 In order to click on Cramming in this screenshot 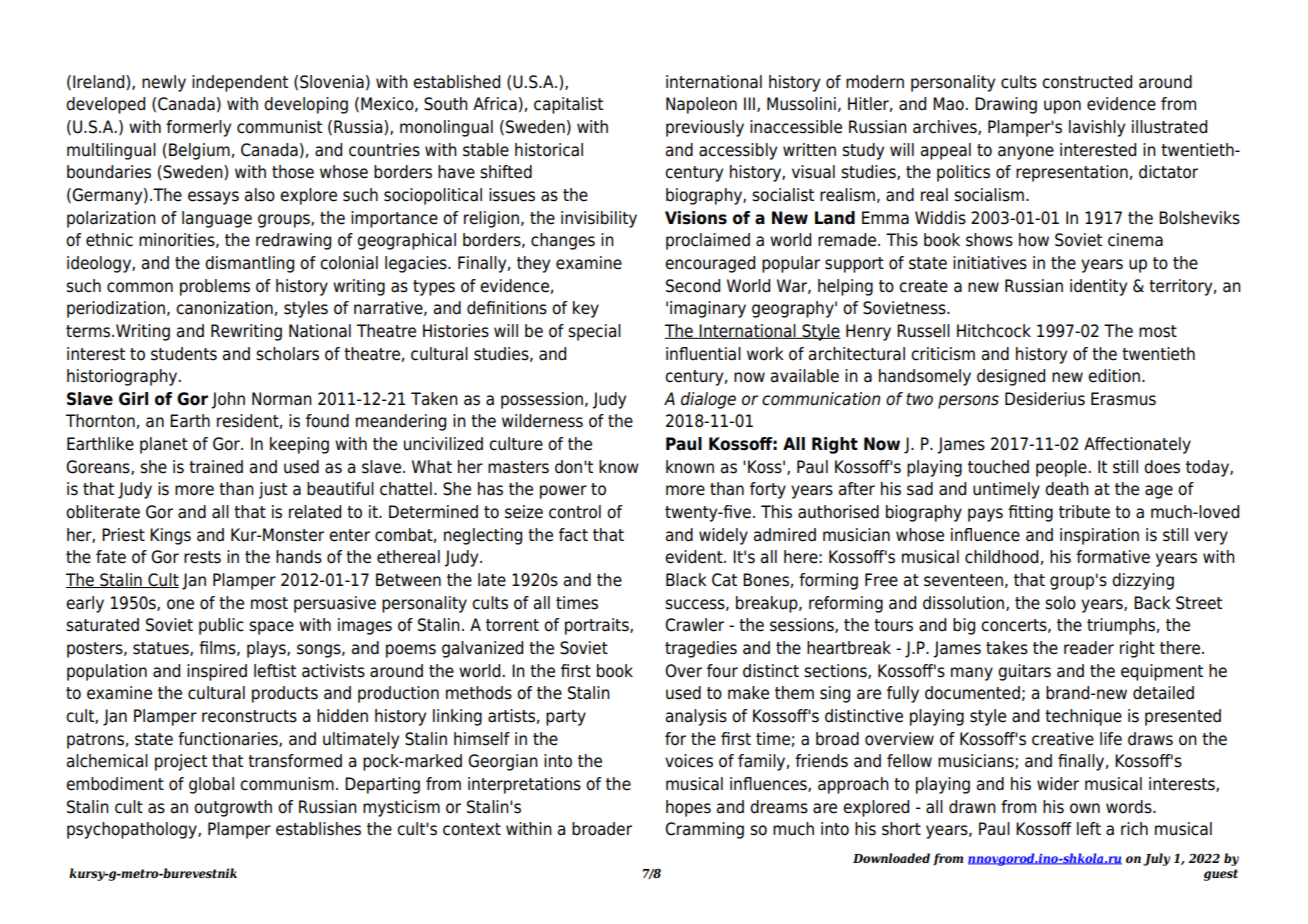, I will do `click(704, 830)`.
